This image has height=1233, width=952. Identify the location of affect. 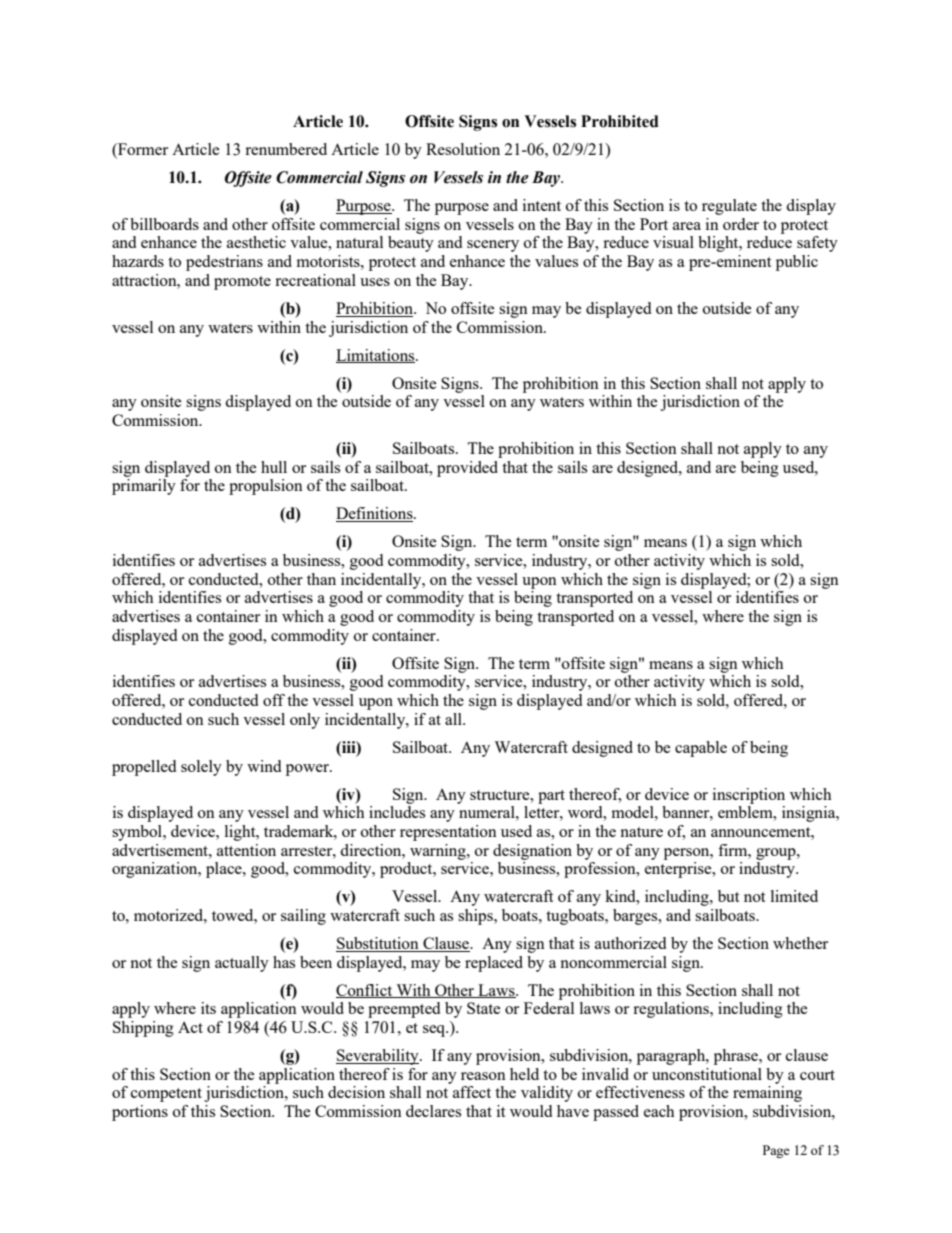
(472, 1092).
